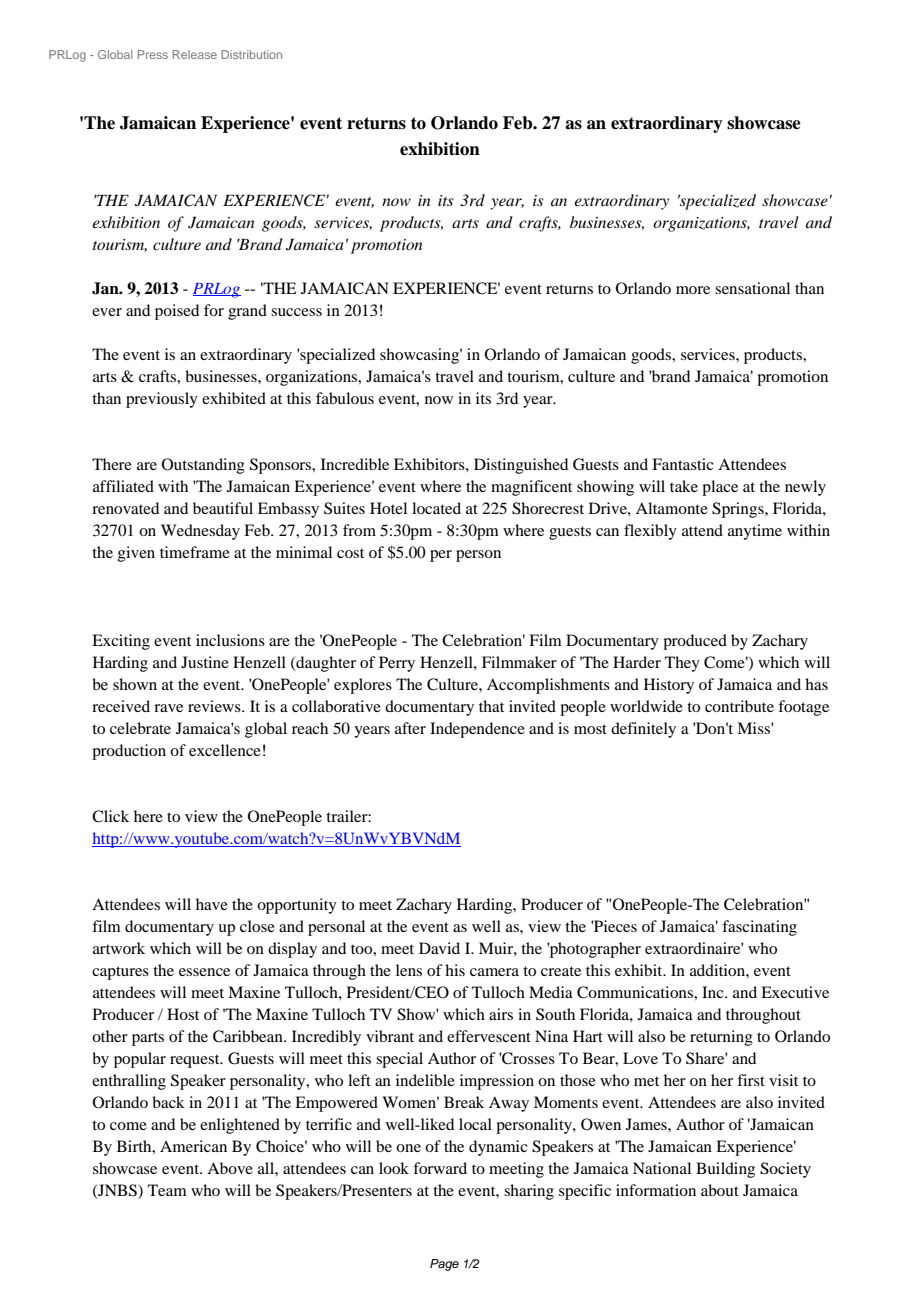 This screenshot has width=924, height=1308. I want to click on more, so click(693, 290).
